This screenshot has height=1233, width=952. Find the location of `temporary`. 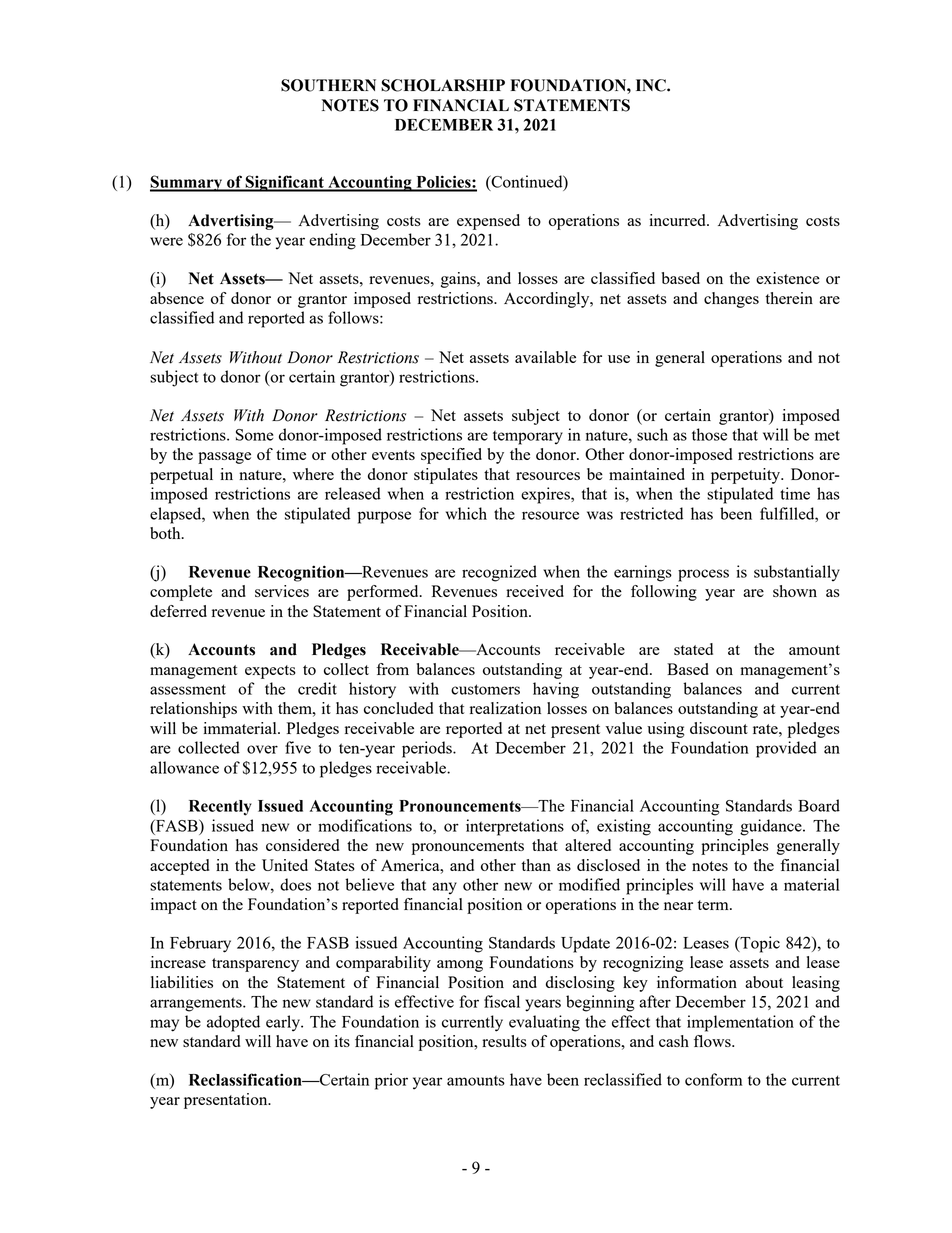

temporary is located at coordinates (528, 438).
